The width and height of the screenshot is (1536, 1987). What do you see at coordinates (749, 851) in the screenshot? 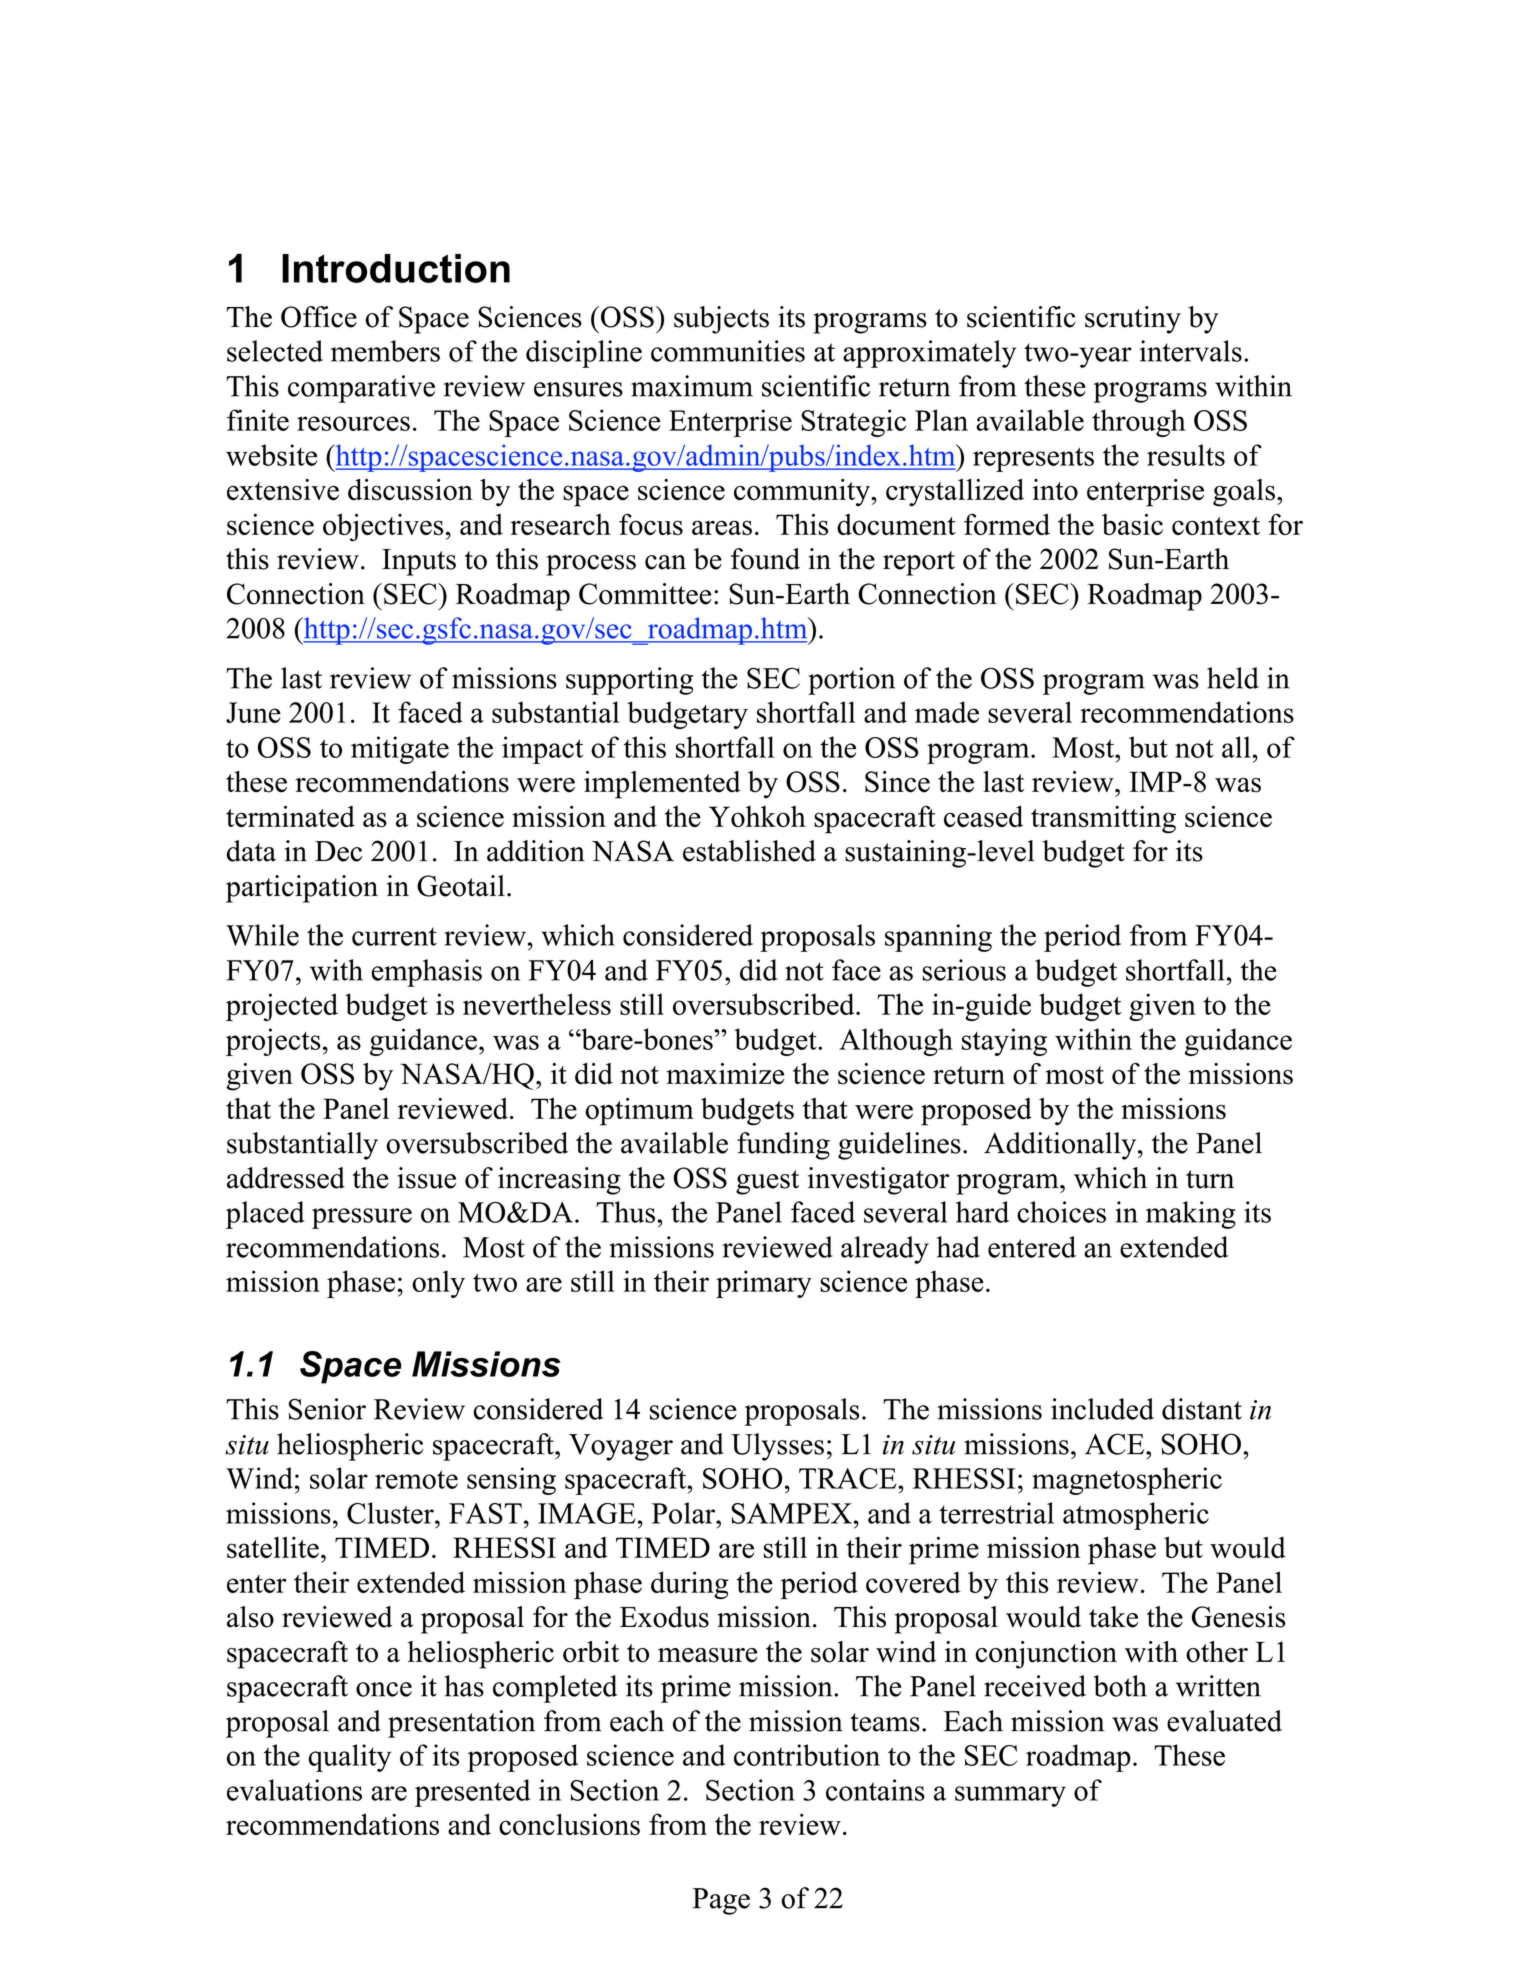
I see `established` at bounding box center [749, 851].
